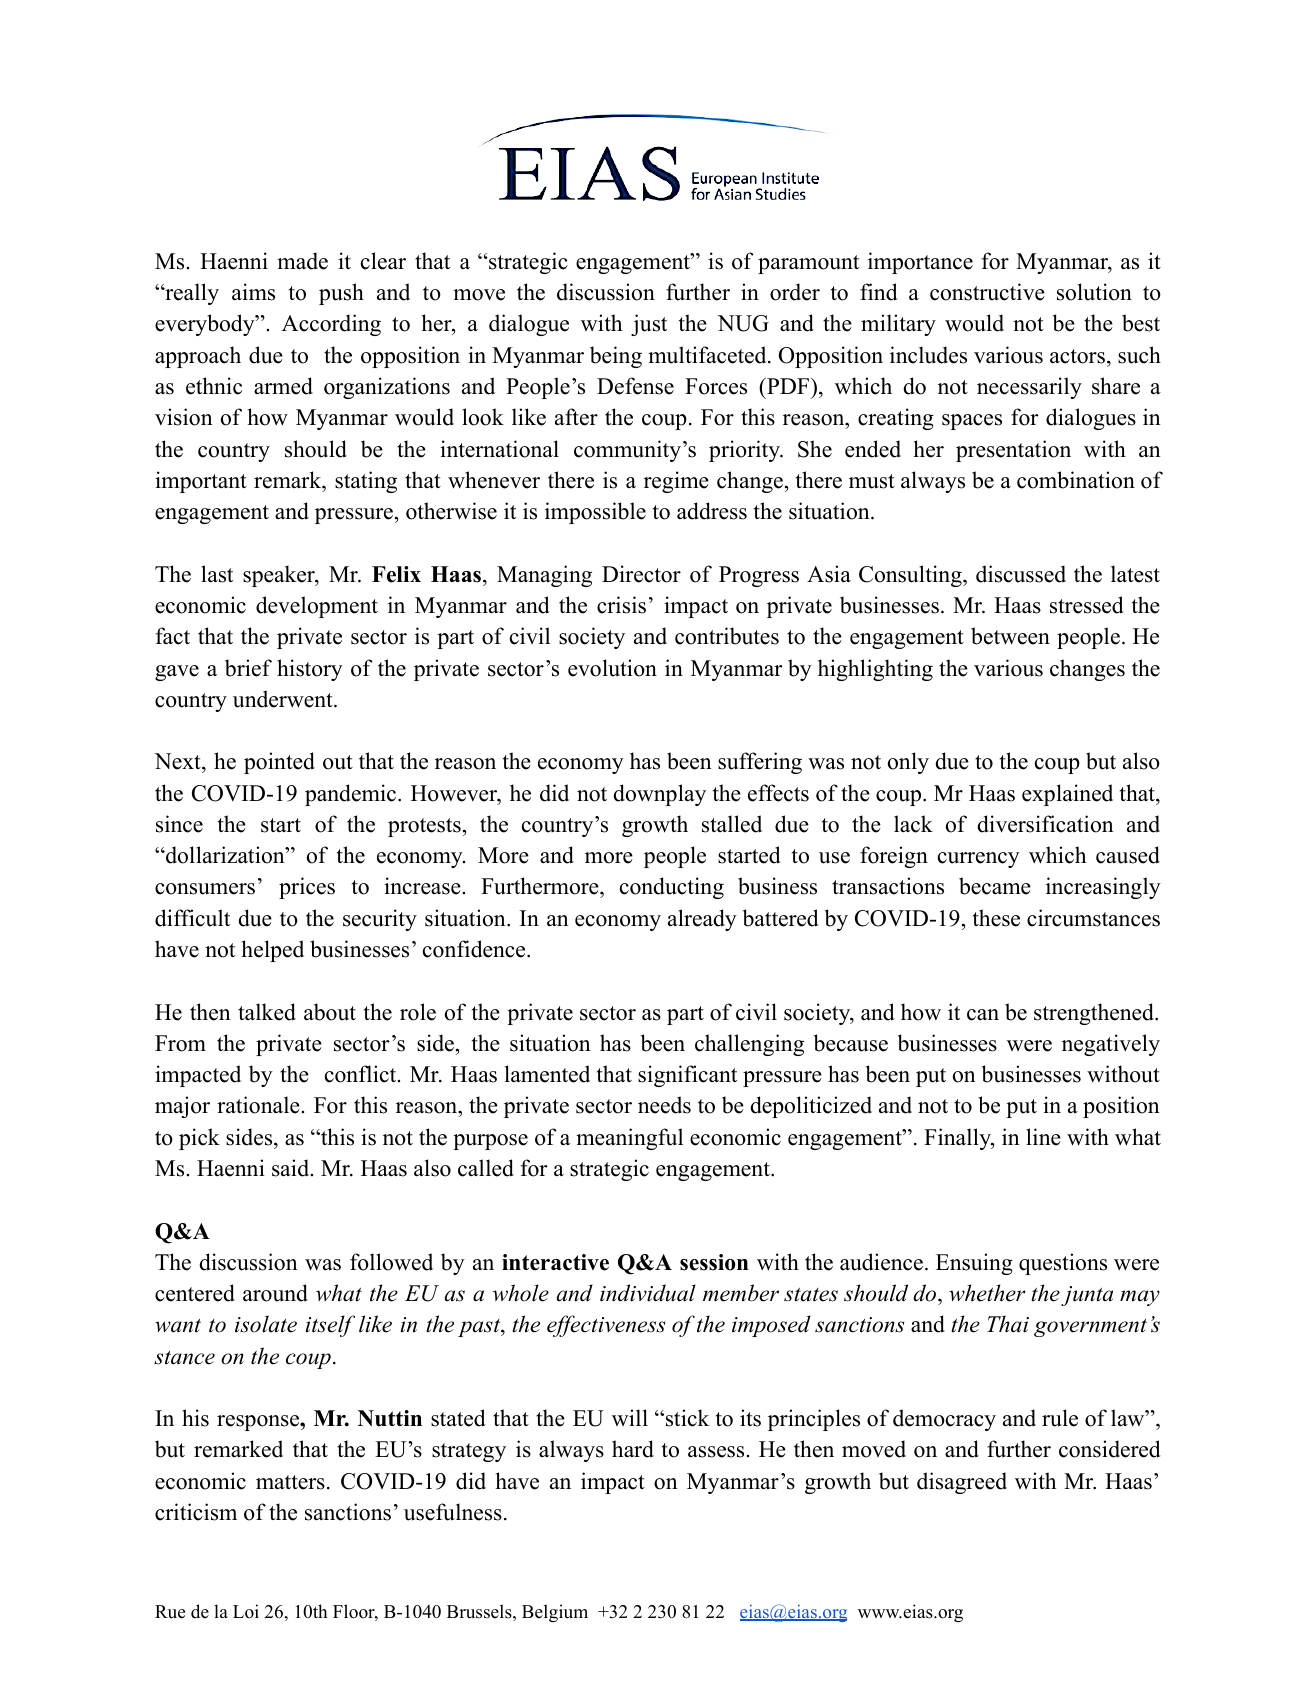  Describe the element at coordinates (275, 1293) in the screenshot. I see `around` at that location.
